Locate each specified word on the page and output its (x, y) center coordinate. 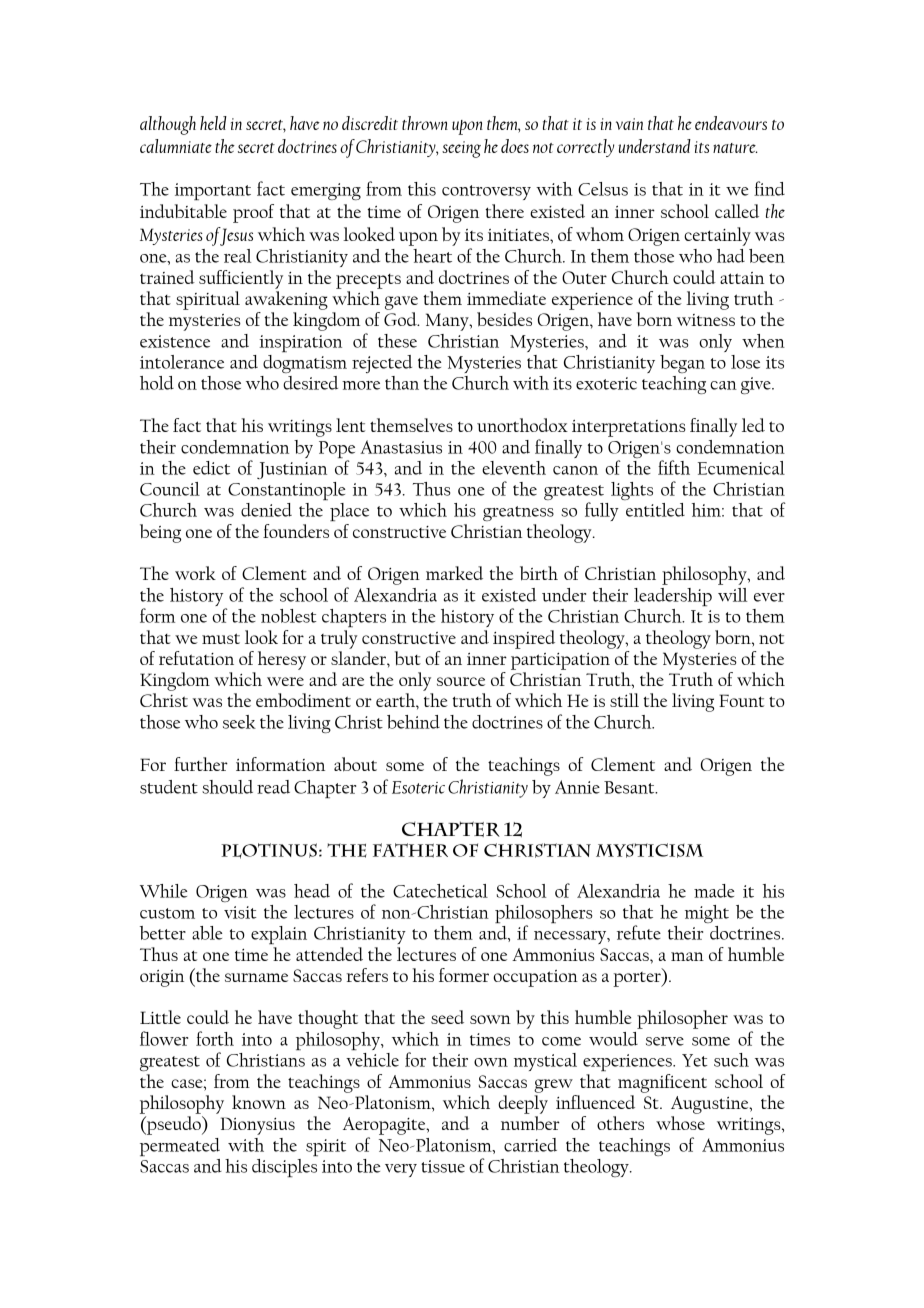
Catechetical (440, 891)
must (221, 638)
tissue (443, 1166)
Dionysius (258, 1126)
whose (680, 1123)
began (682, 364)
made (714, 891)
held (213, 123)
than (402, 383)
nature (735, 148)
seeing (461, 149)
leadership (673, 597)
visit (240, 912)
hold (157, 383)
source (461, 681)
